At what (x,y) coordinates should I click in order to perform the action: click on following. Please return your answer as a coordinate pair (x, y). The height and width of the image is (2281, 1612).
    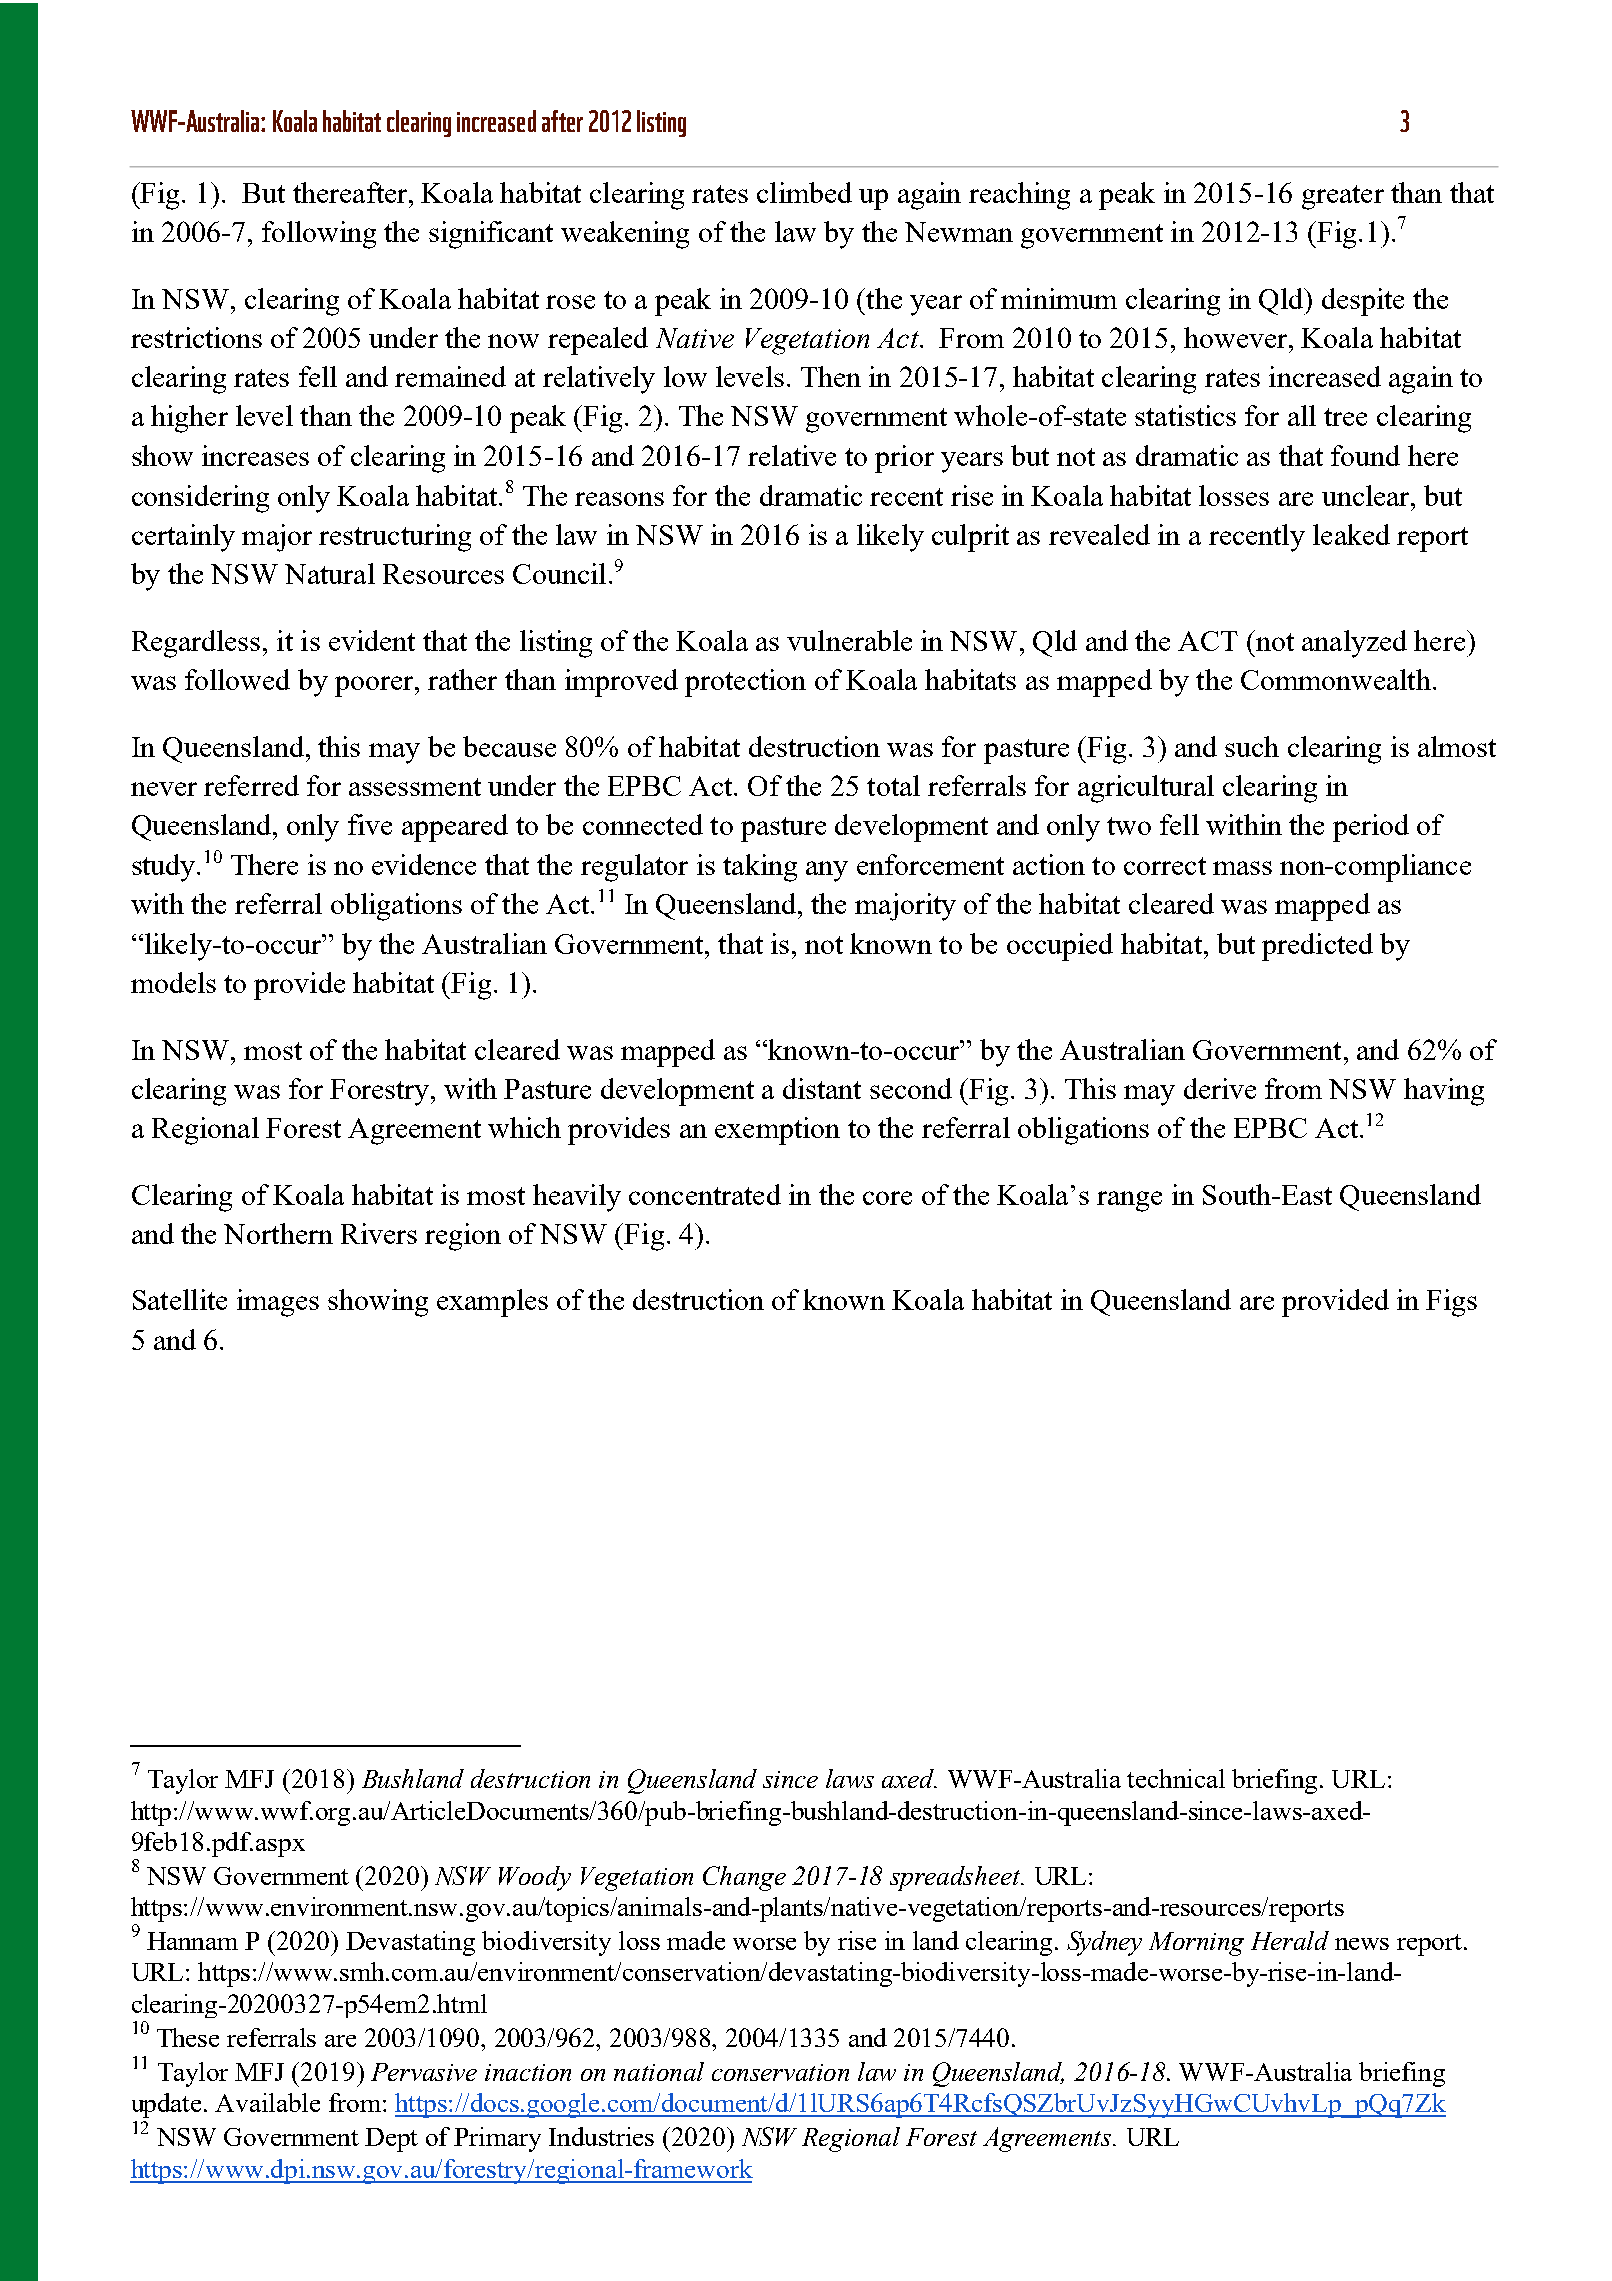
    Looking at the image, I should click on (319, 235).
